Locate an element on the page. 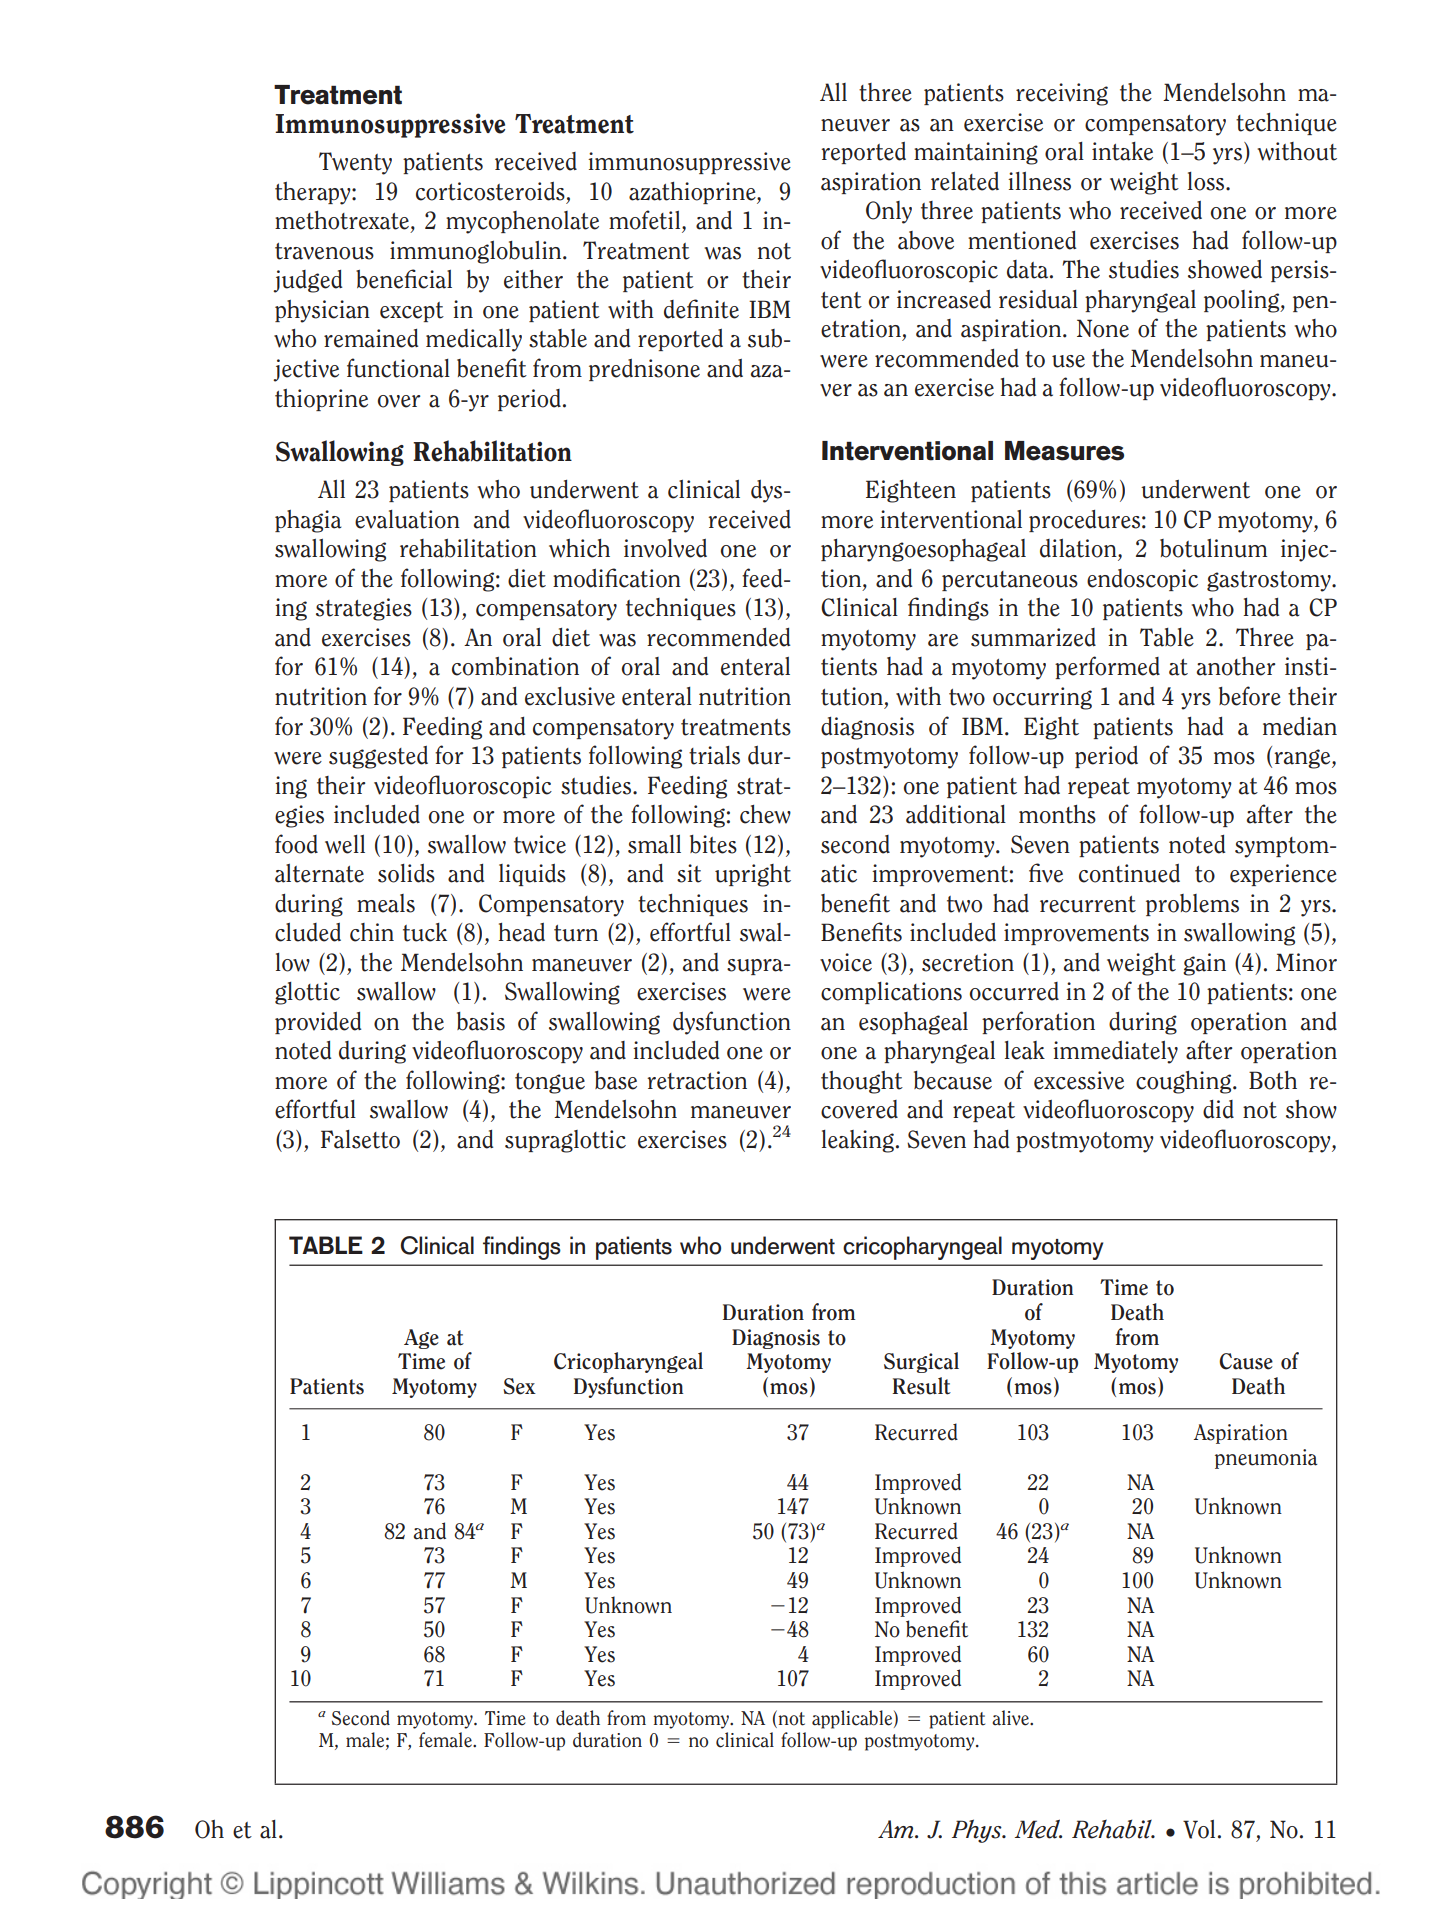  definite is located at coordinates (701, 309).
